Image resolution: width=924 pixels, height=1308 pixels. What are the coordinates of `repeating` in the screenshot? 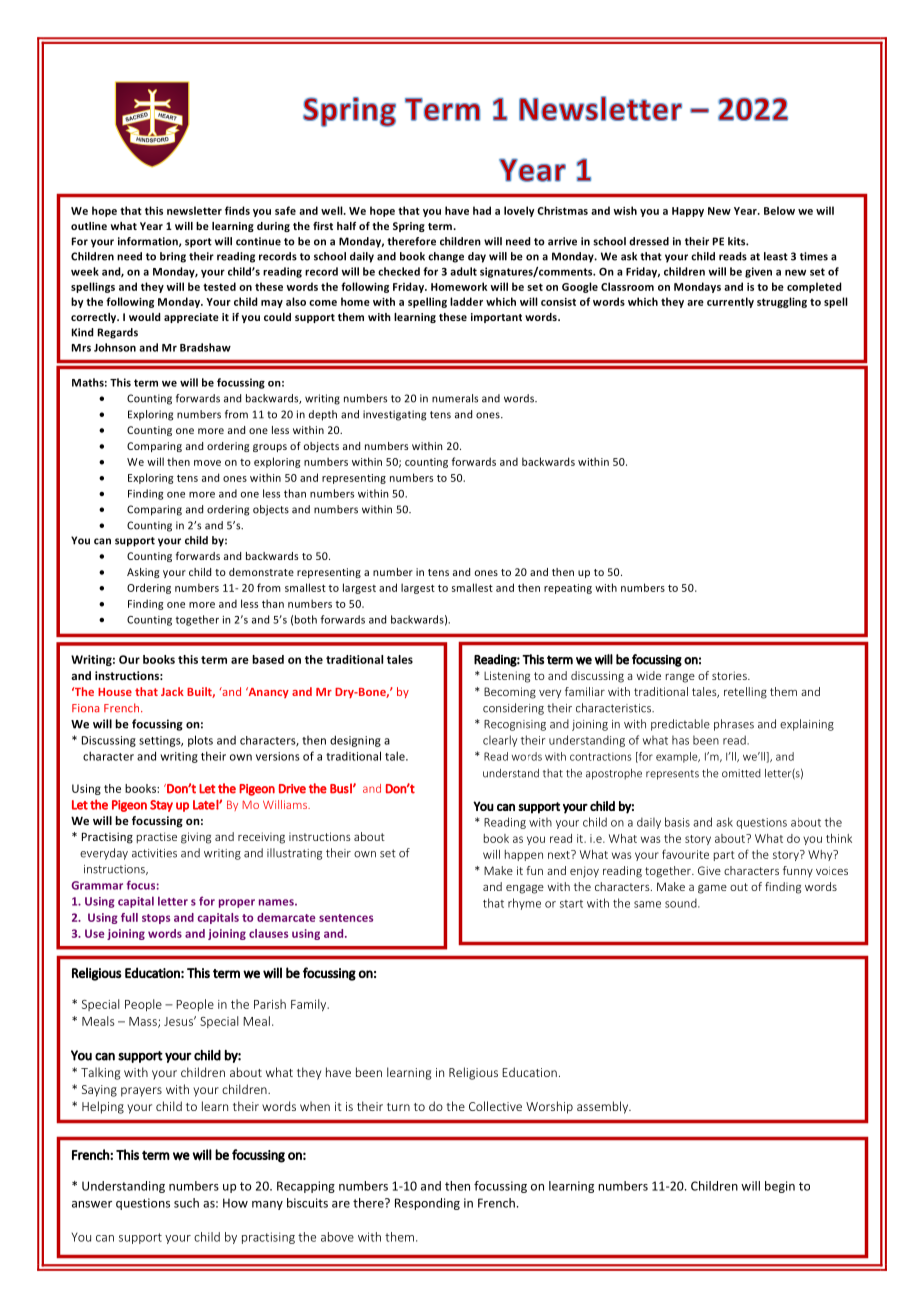 It's located at (568, 589).
